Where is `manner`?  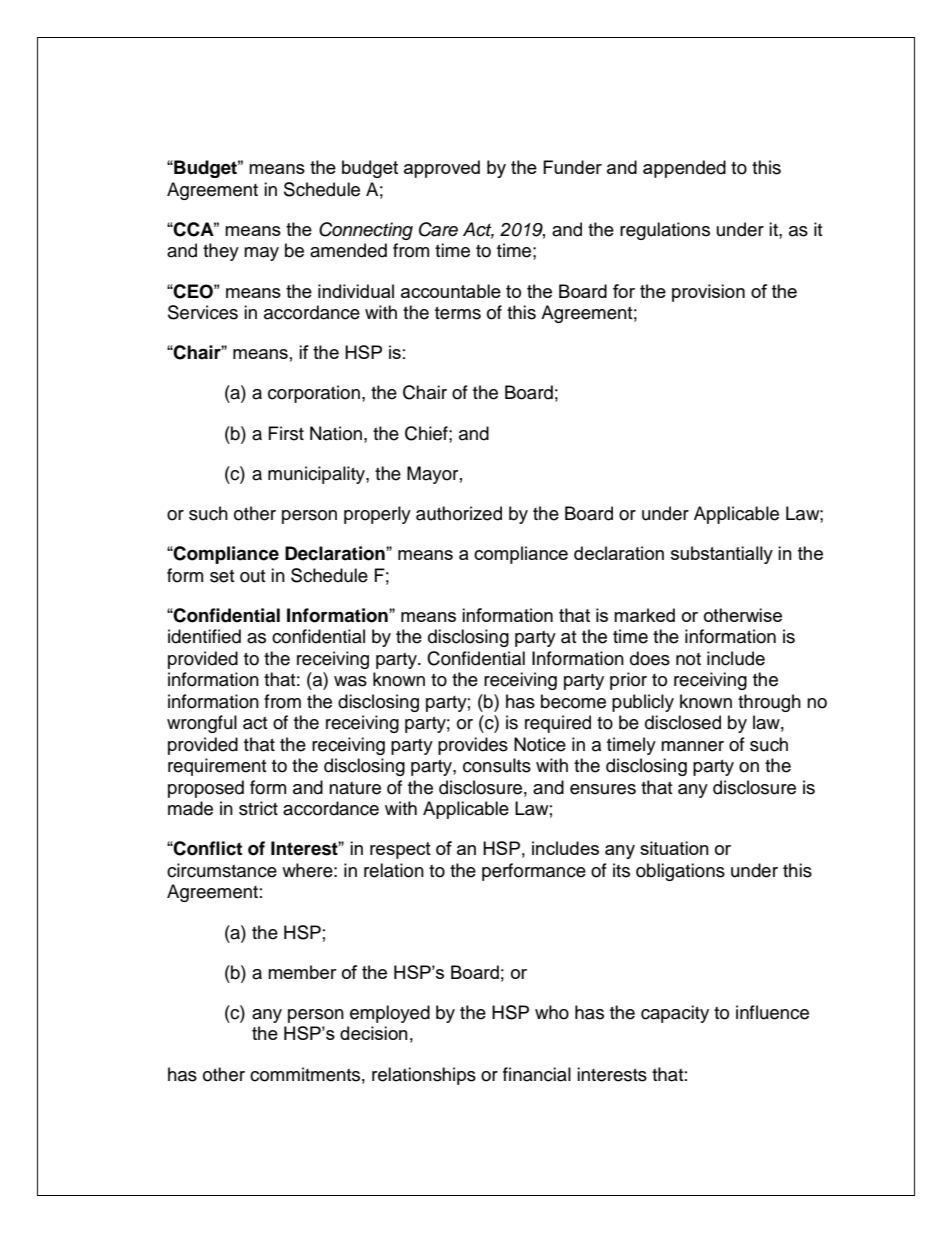 manner is located at coordinates (692, 746).
